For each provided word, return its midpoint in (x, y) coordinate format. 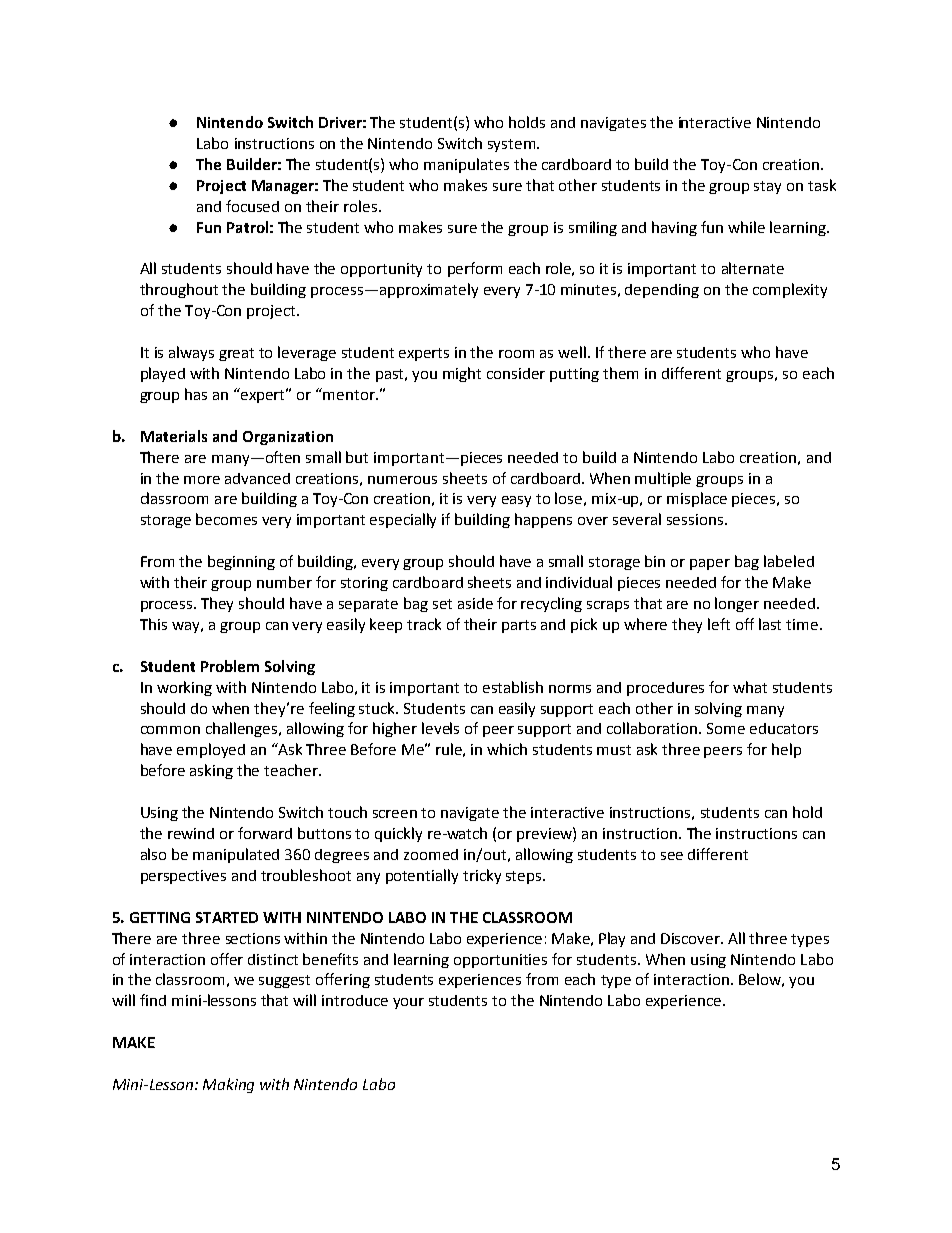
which (507, 749)
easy (516, 501)
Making (228, 1085)
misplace (697, 499)
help (786, 750)
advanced (257, 478)
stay (767, 187)
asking (211, 771)
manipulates (466, 165)
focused (252, 206)
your (408, 1003)
